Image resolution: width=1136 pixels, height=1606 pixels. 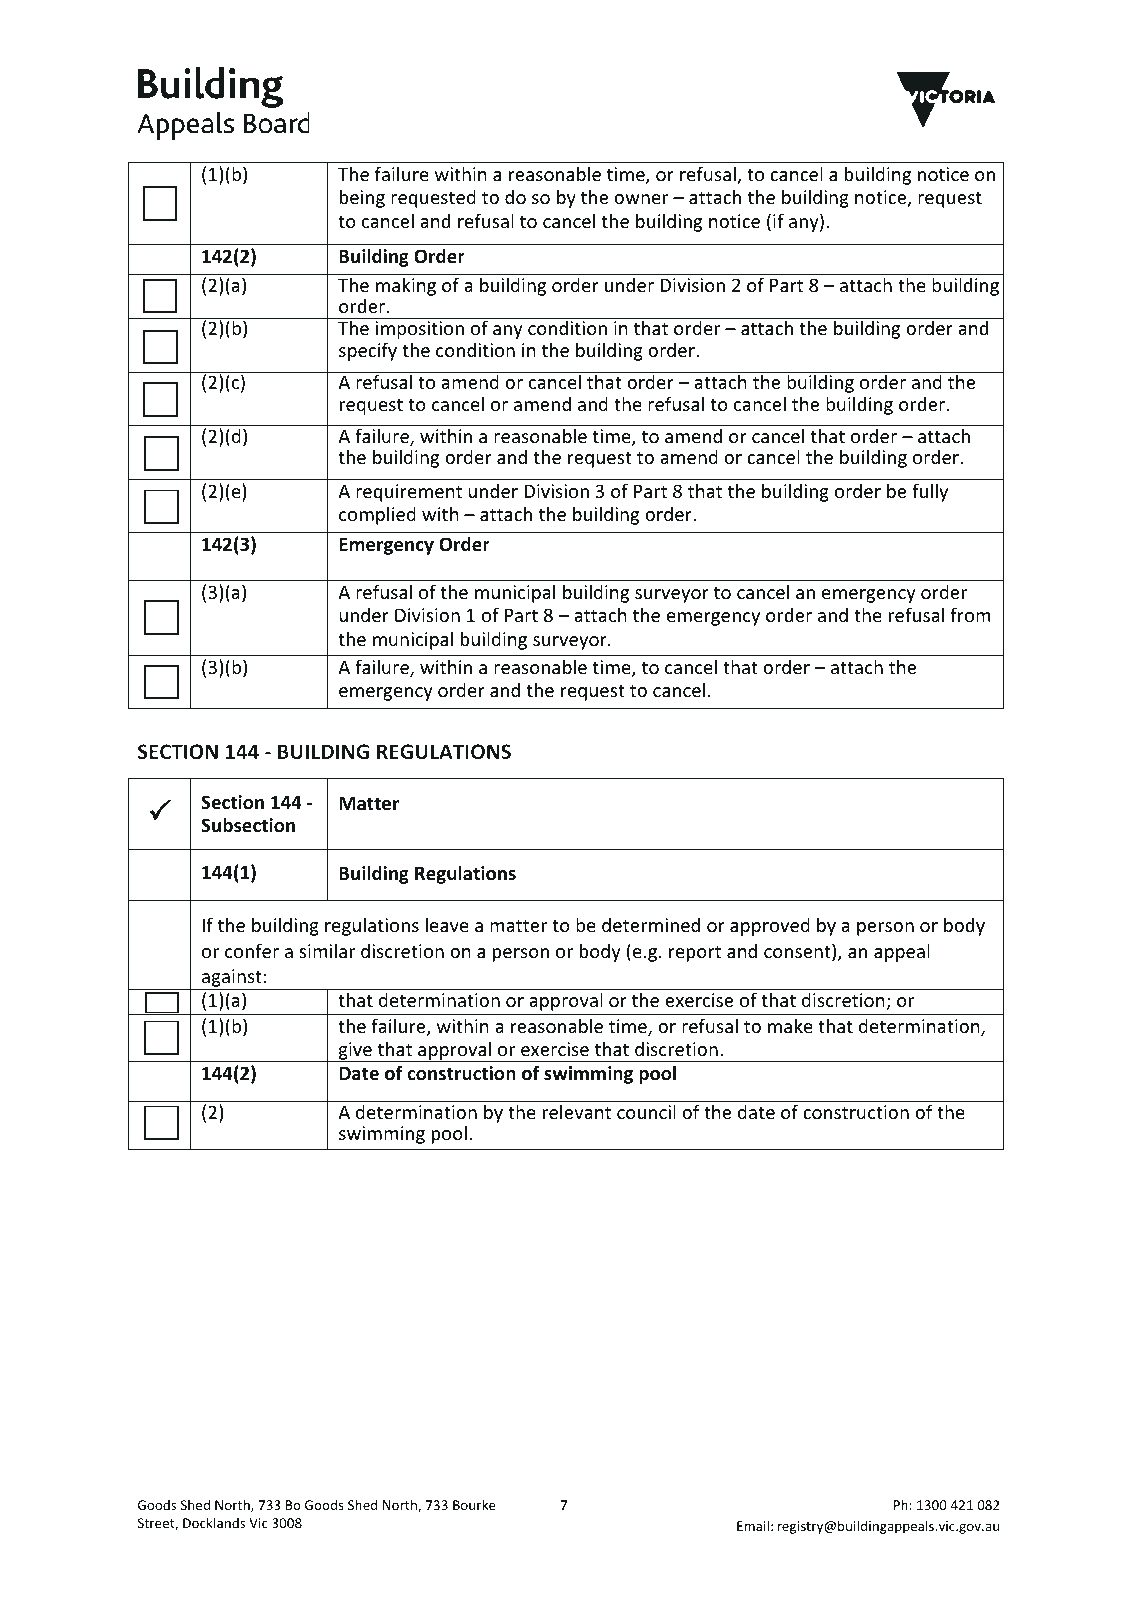 What do you see at coordinates (577, 1111) in the document?
I see `relevant` at bounding box center [577, 1111].
